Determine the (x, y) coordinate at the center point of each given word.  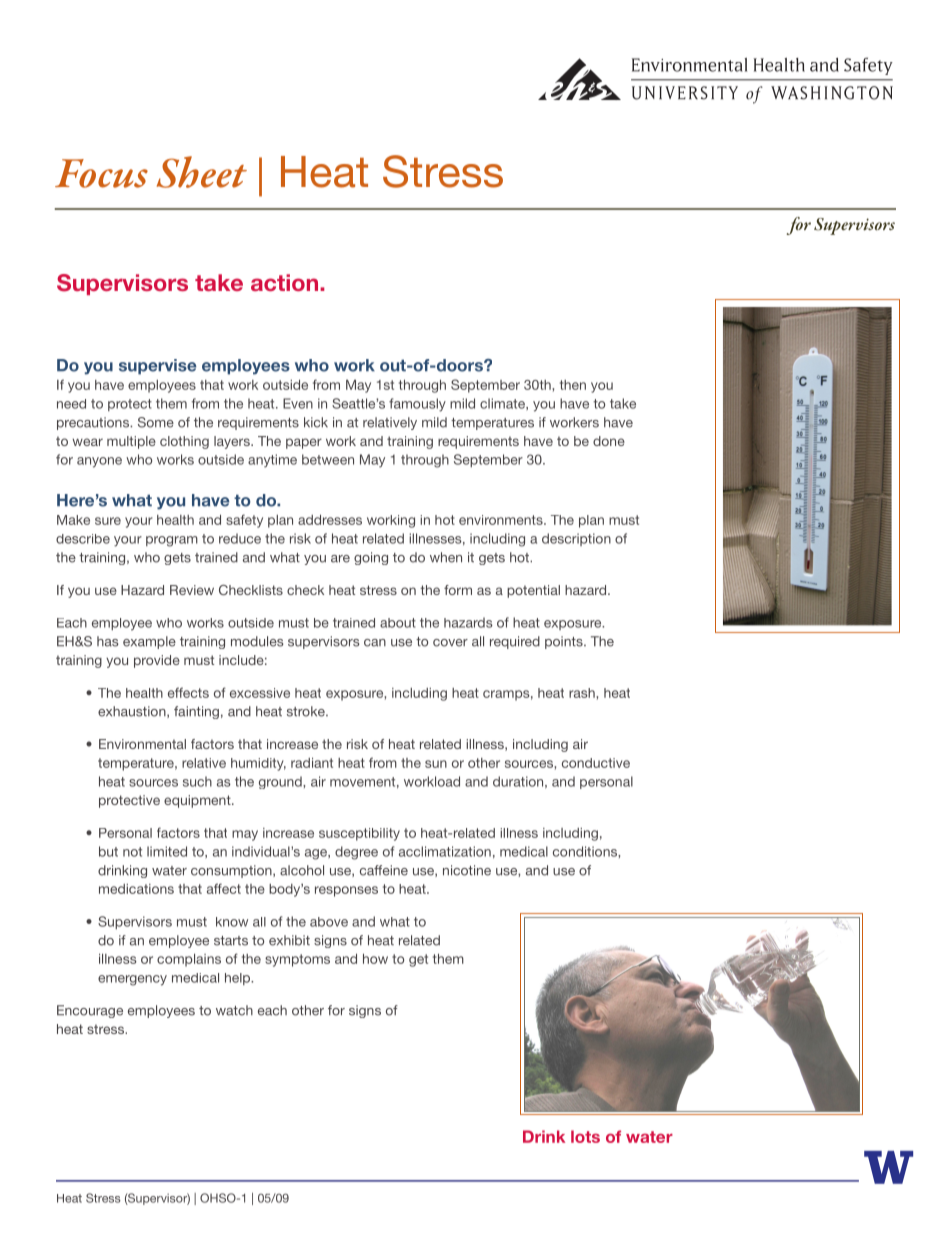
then (573, 385)
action (286, 282)
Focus (101, 173)
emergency (132, 980)
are (340, 559)
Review (192, 590)
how (375, 959)
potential (533, 591)
